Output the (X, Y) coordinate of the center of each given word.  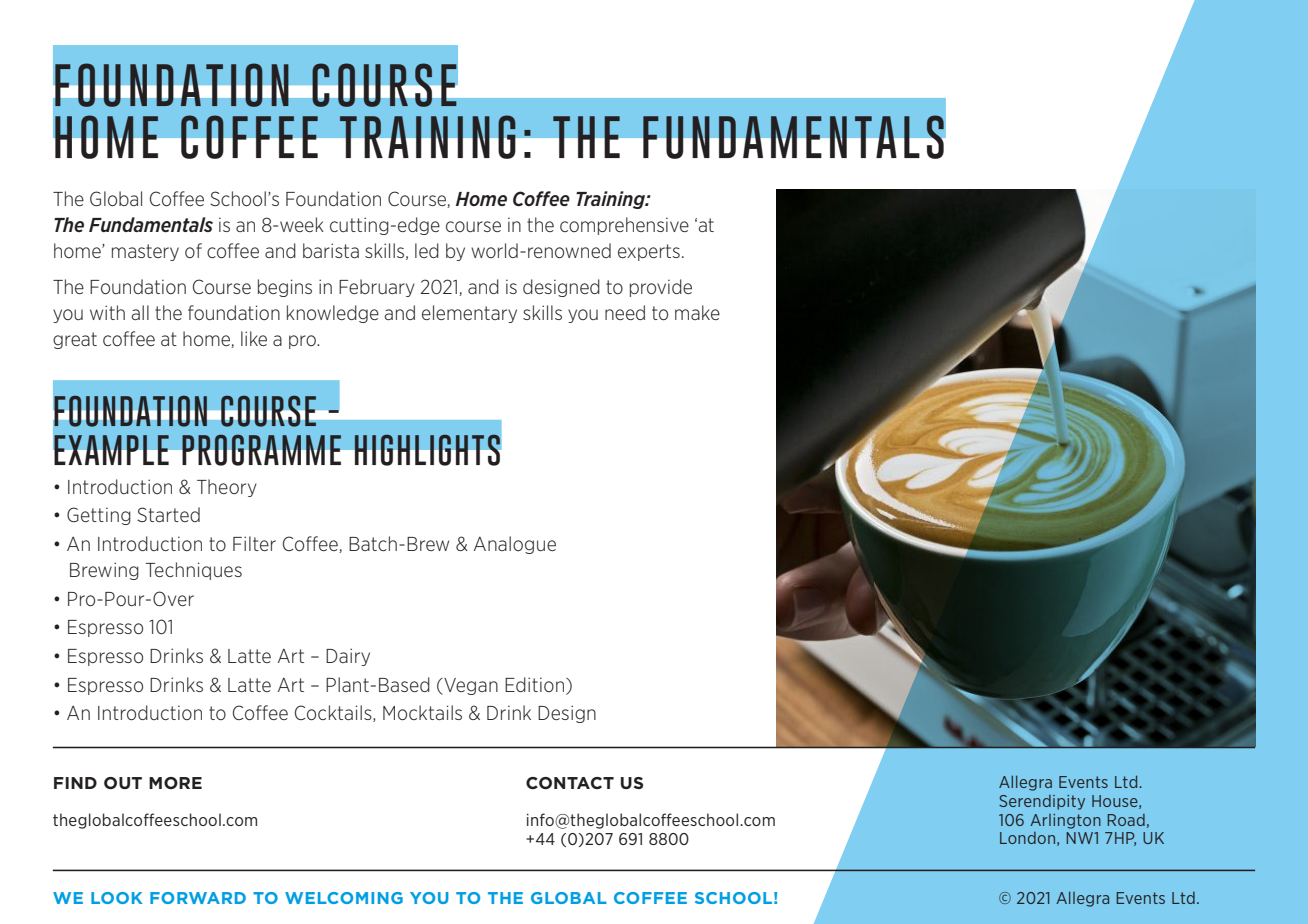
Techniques (193, 571)
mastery (145, 252)
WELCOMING (344, 898)
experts (649, 252)
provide (661, 288)
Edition (534, 684)
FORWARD (198, 898)
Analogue (515, 545)
